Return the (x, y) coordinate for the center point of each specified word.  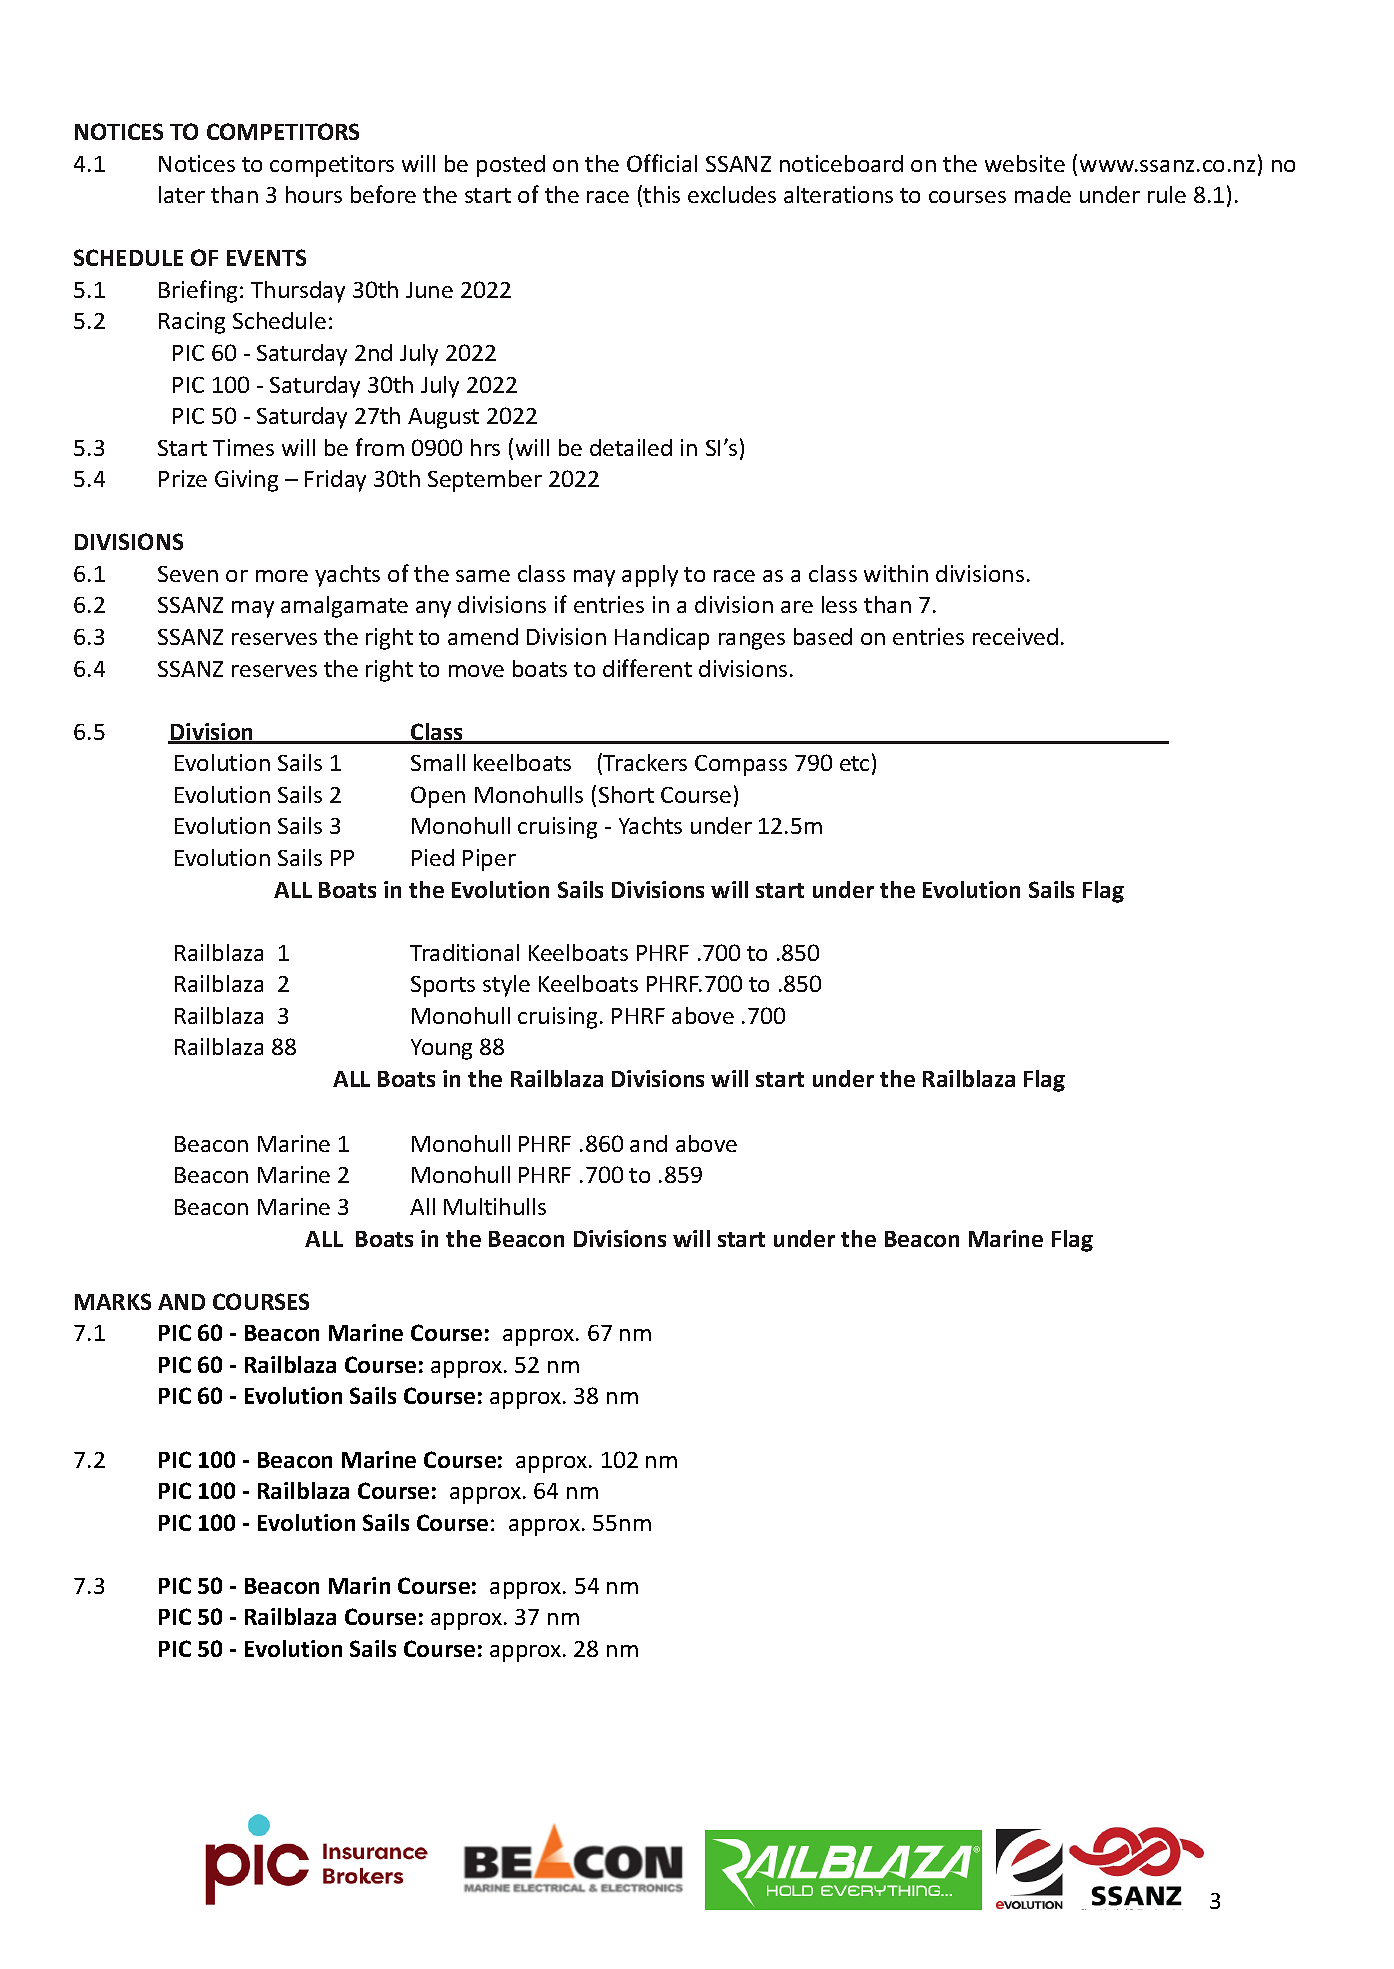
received (1015, 636)
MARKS (113, 1301)
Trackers (645, 762)
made (1043, 194)
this (661, 194)
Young (441, 1049)
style (506, 986)
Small (438, 762)
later (182, 194)
